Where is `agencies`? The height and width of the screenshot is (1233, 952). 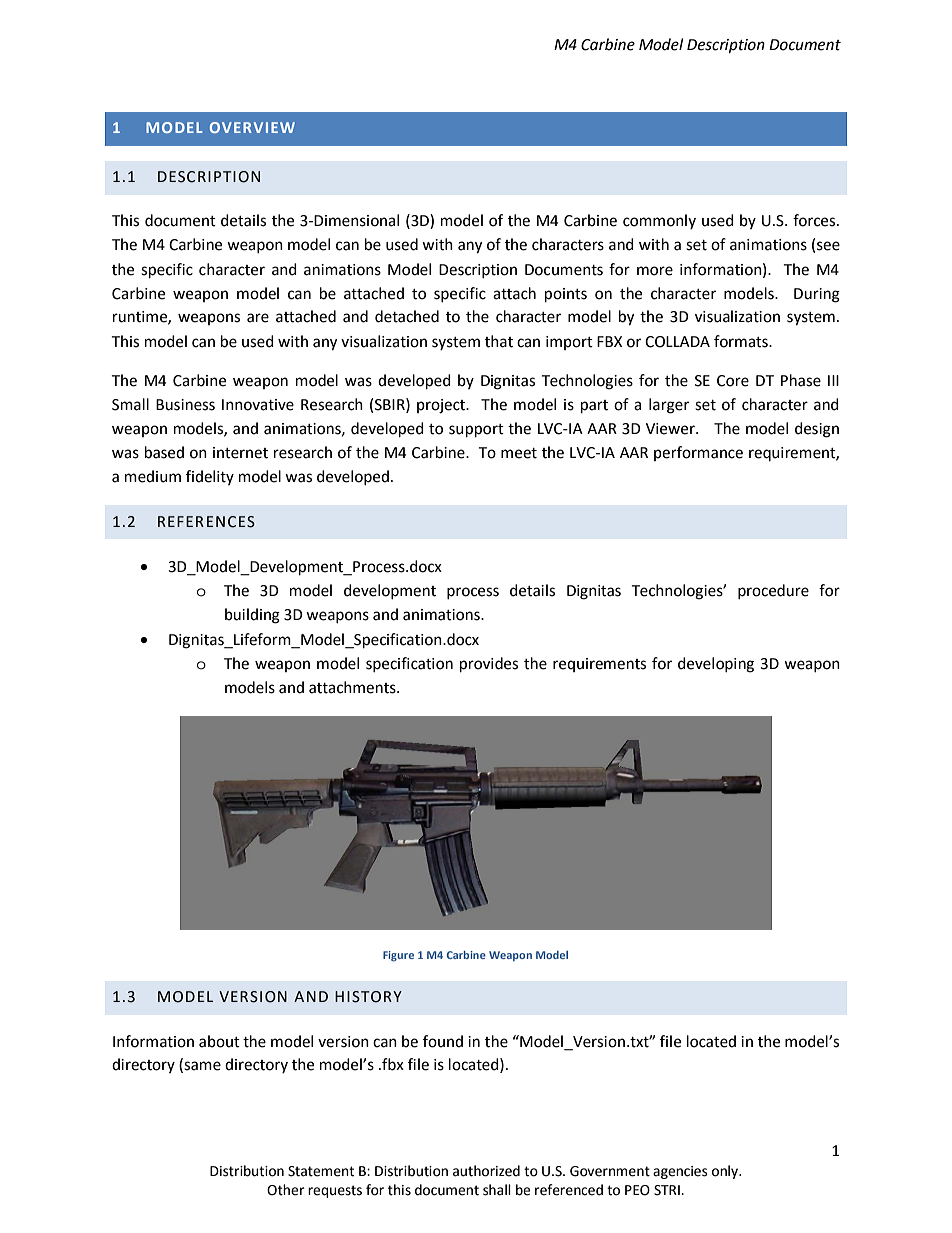
agencies is located at coordinates (680, 1172).
